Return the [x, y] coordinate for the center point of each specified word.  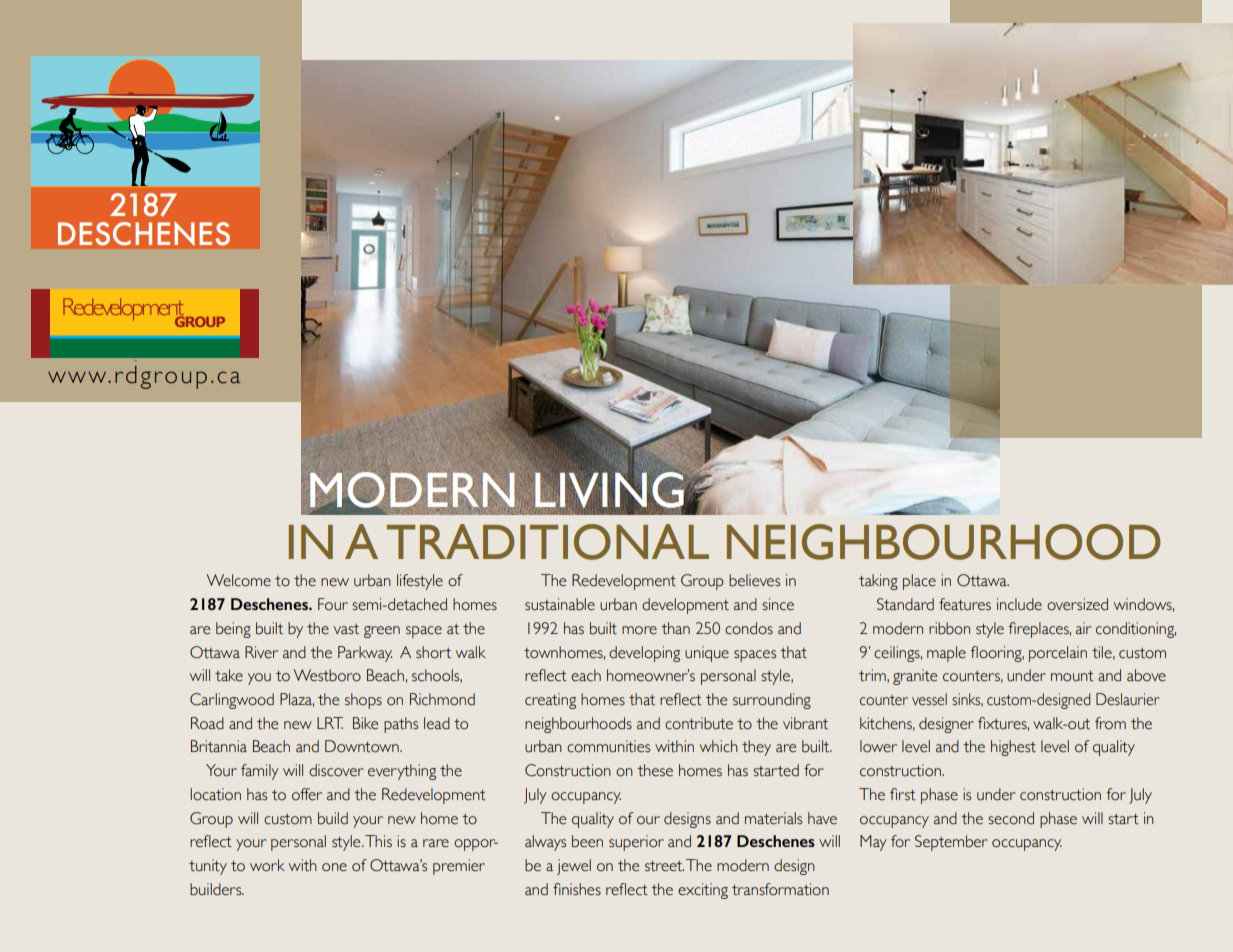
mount [1072, 676]
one [334, 867]
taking [878, 582]
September [951, 843]
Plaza [297, 700]
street [664, 866]
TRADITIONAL [548, 542]
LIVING [610, 490]
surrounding [772, 701]
